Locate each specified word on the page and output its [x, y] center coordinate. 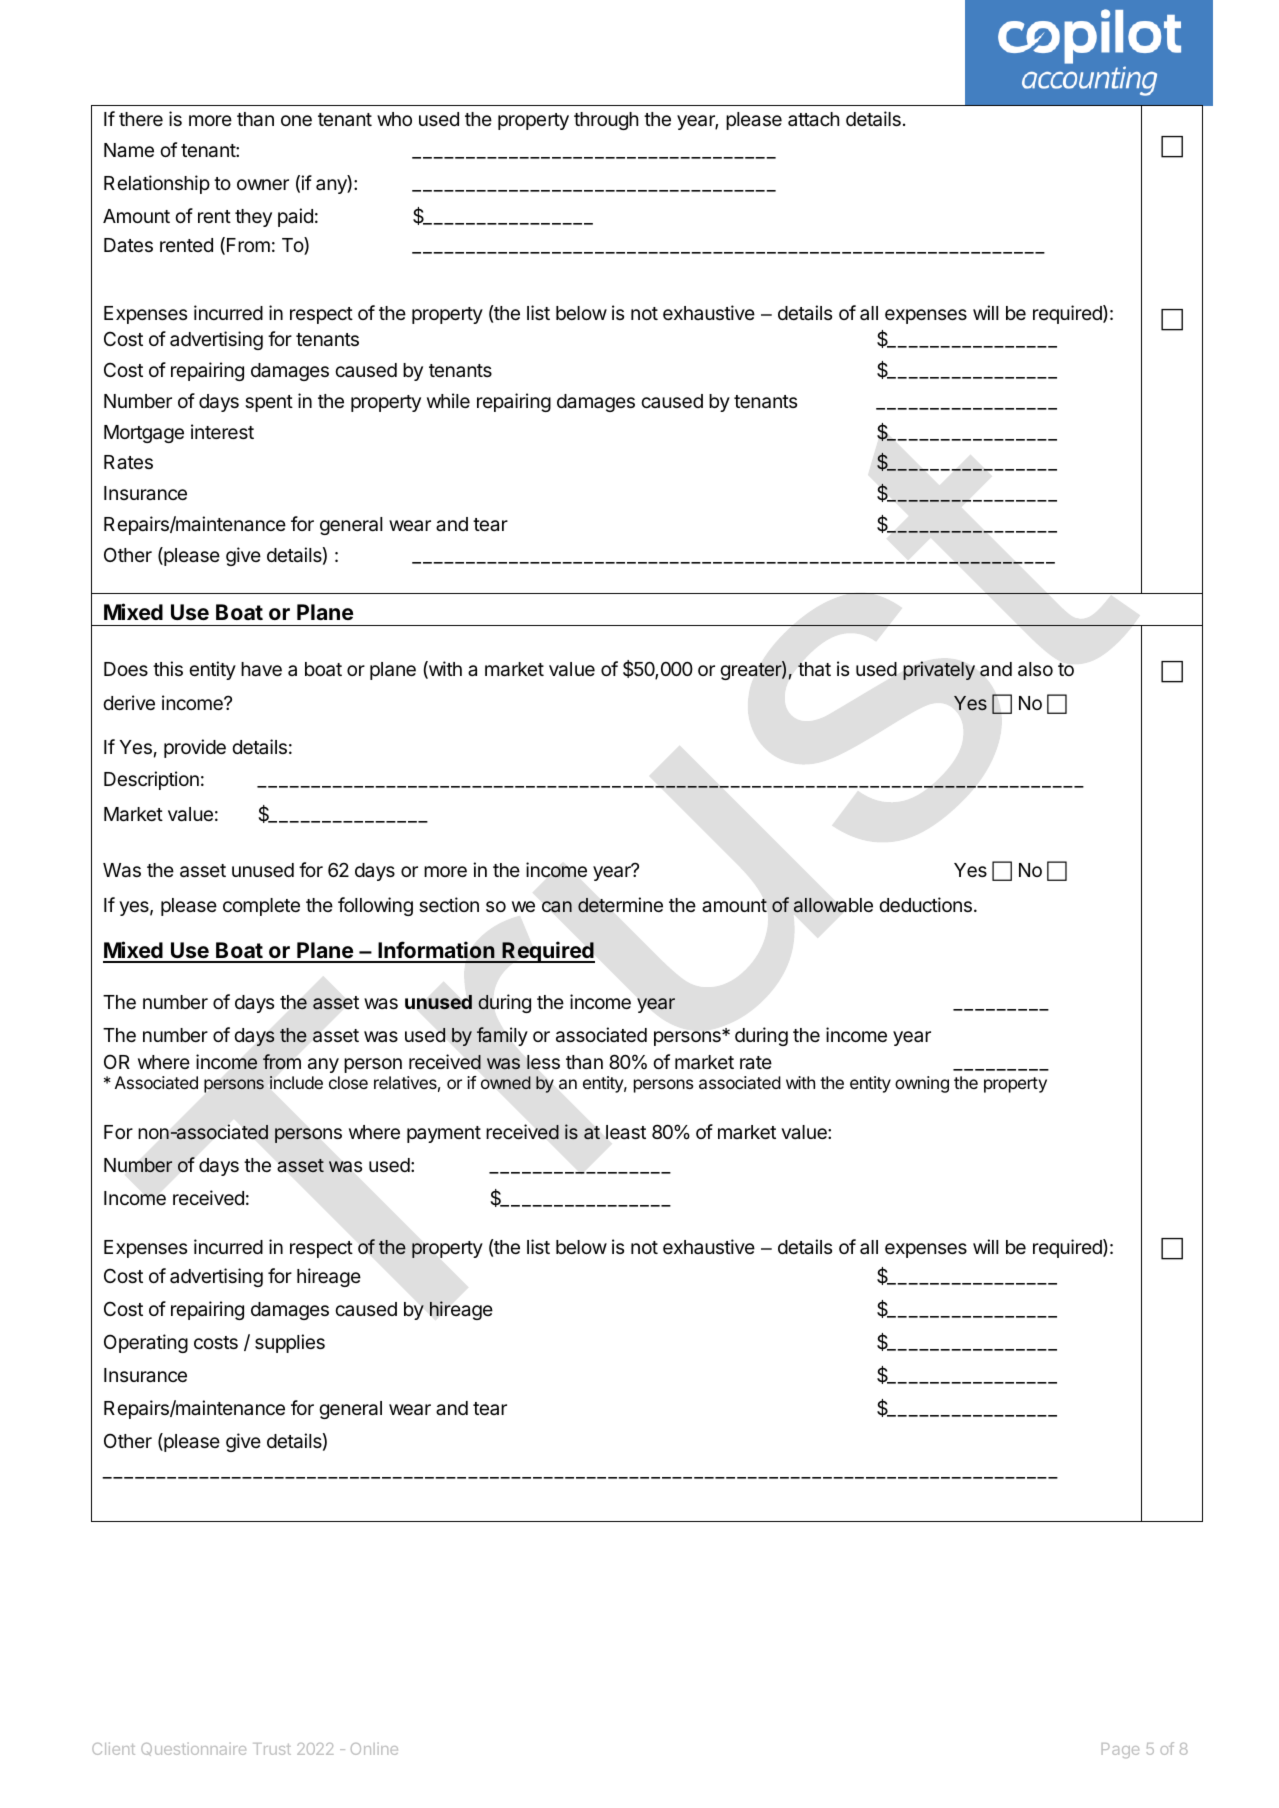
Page [1120, 1750]
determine [620, 905]
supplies [290, 1343]
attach [813, 119]
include [296, 1082]
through [606, 121]
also [1035, 669]
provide [195, 748]
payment [444, 1134]
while [448, 400]
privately [939, 670]
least [626, 1132]
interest [222, 431]
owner [263, 184]
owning [922, 1084]
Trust [272, 1749]
